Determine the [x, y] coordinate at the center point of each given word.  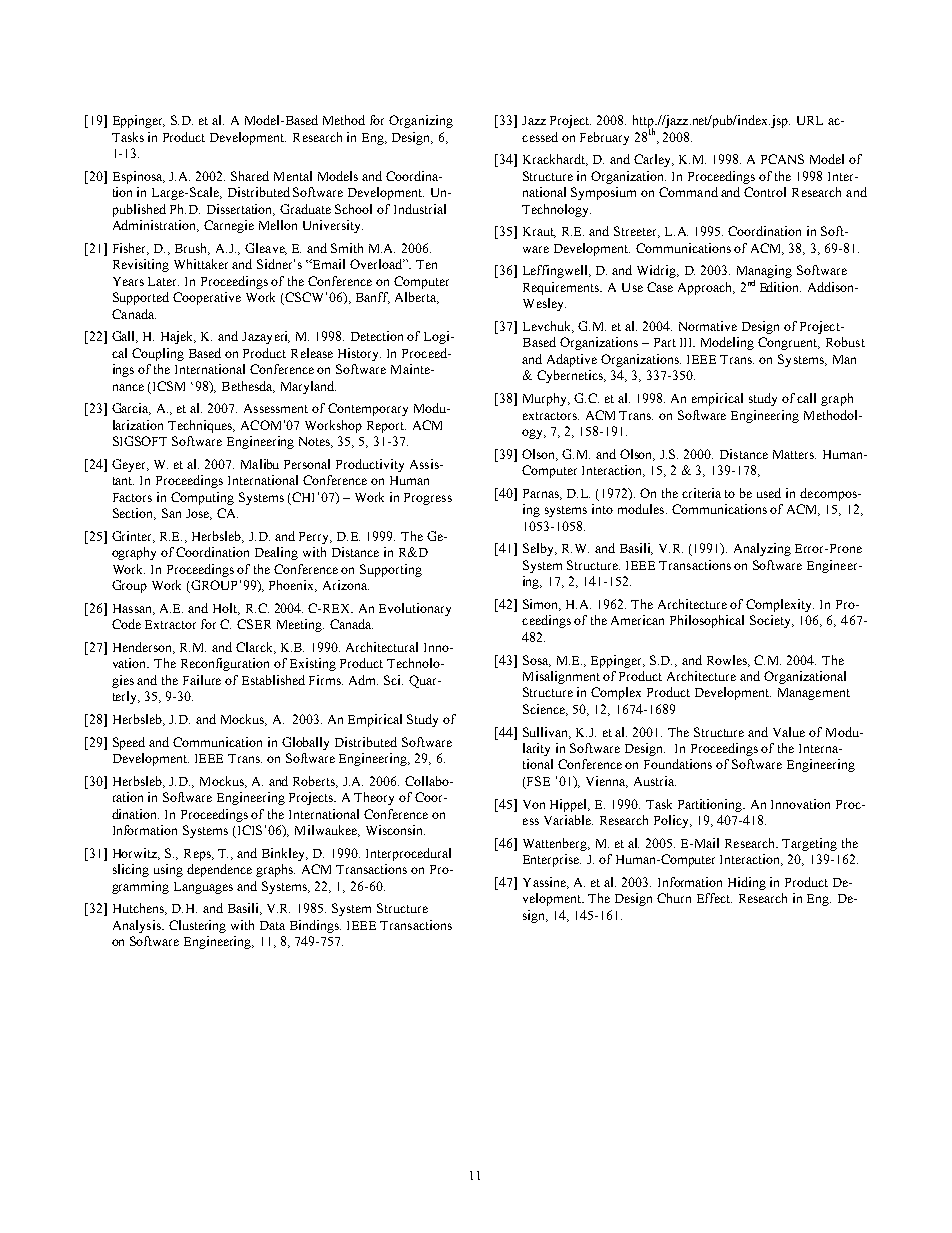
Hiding [747, 883]
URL [810, 120]
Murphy [546, 399]
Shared [250, 176]
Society [772, 621]
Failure [202, 680]
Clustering [197, 926]
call [806, 398]
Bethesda [248, 387]
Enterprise [552, 860]
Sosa [537, 661]
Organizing [421, 121]
